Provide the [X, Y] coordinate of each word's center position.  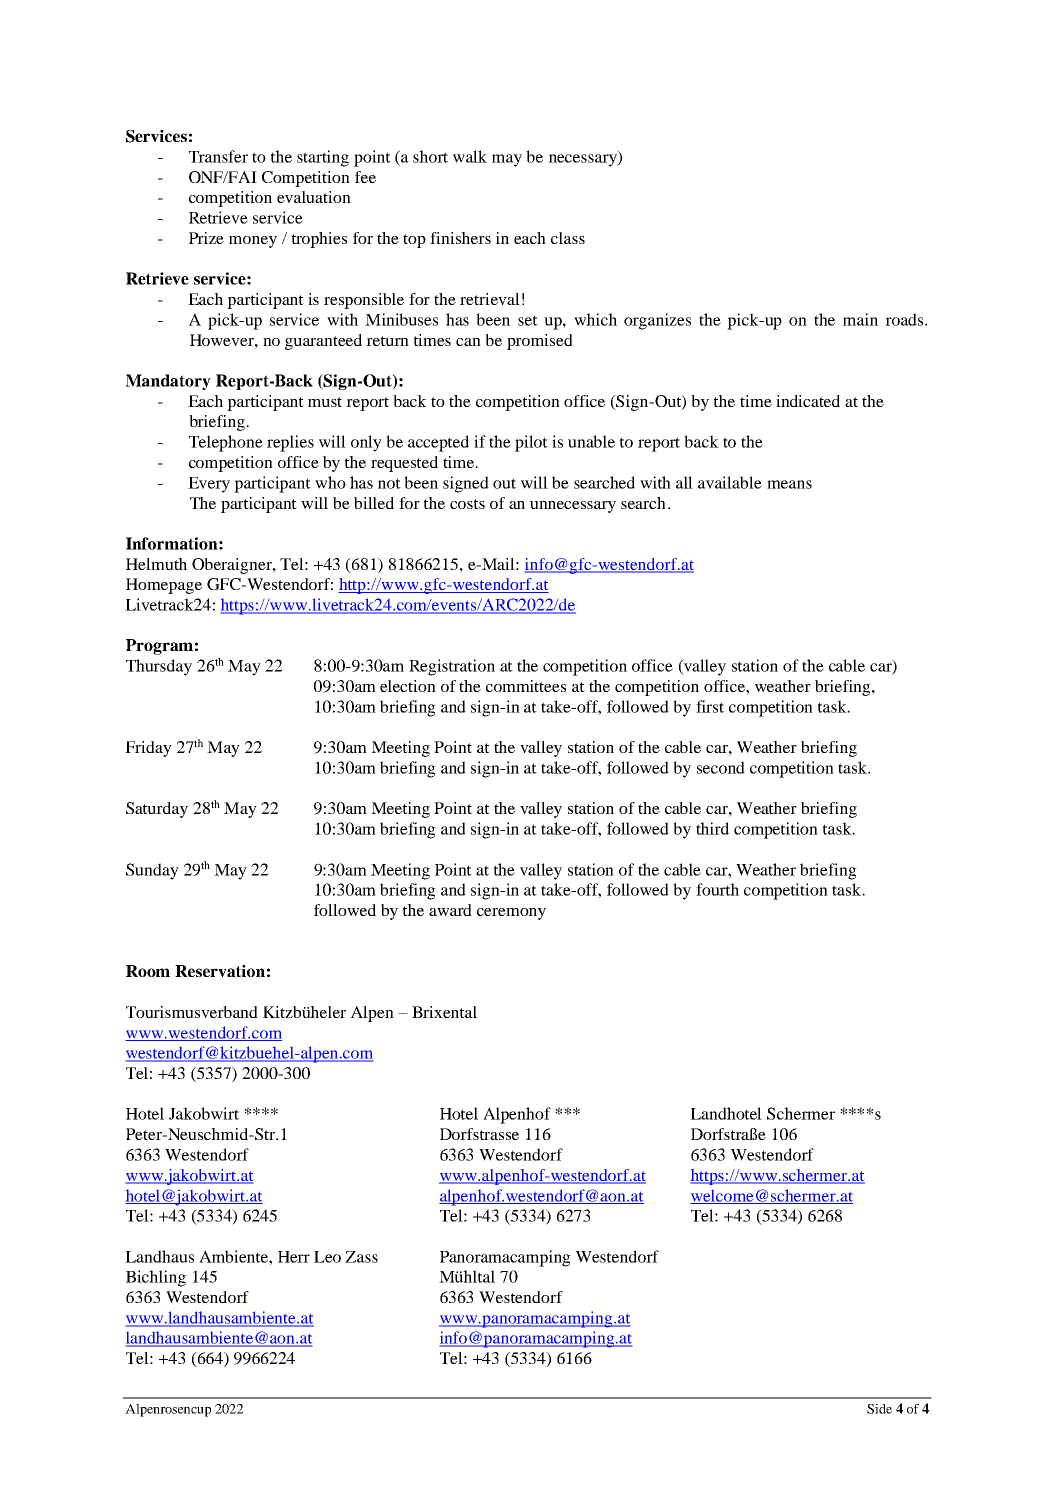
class [568, 238]
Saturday [157, 810]
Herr [294, 1257]
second [721, 767]
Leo [327, 1257]
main [860, 319]
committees [526, 686]
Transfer [218, 156]
